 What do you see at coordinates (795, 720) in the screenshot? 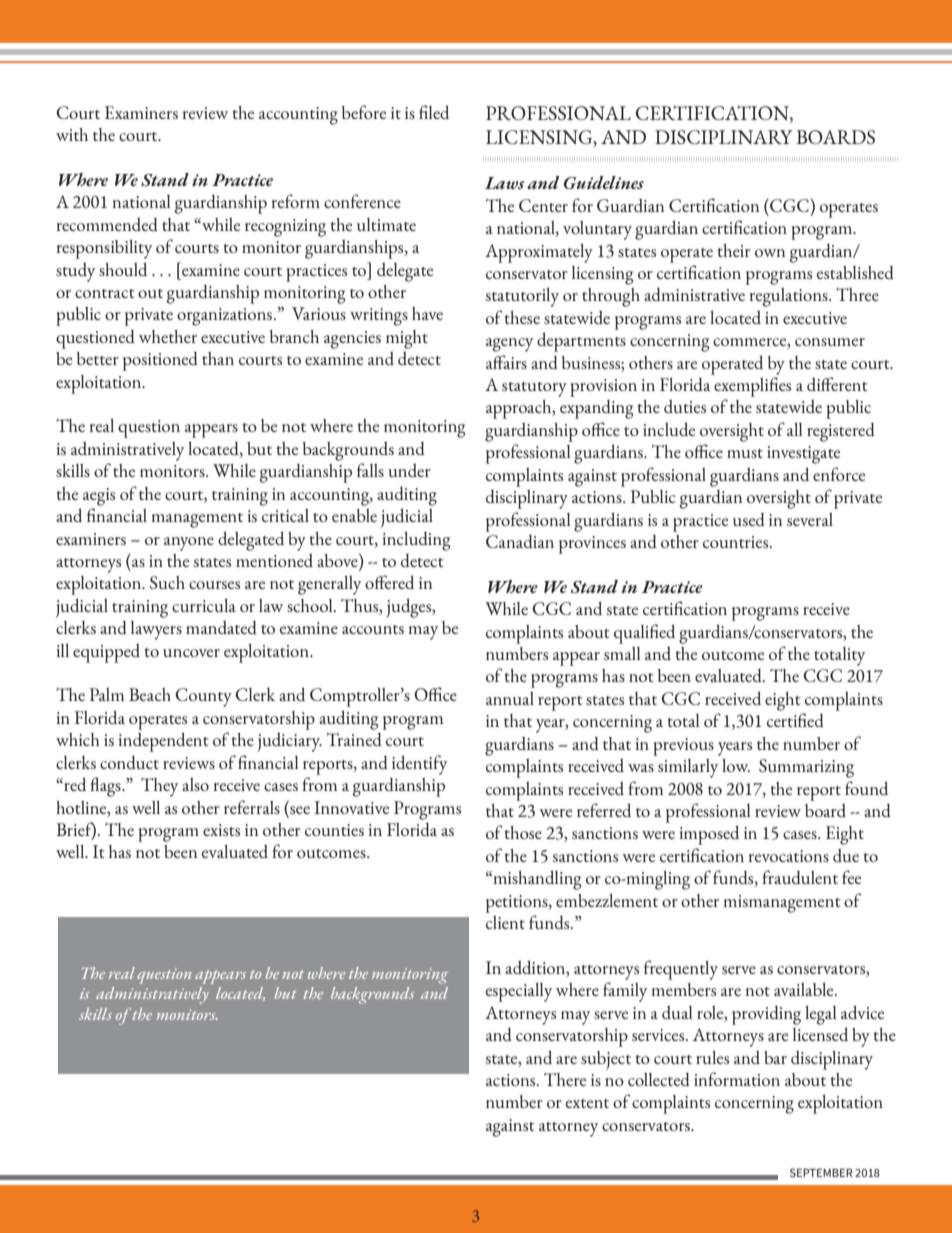
I see `certified` at bounding box center [795, 720].
